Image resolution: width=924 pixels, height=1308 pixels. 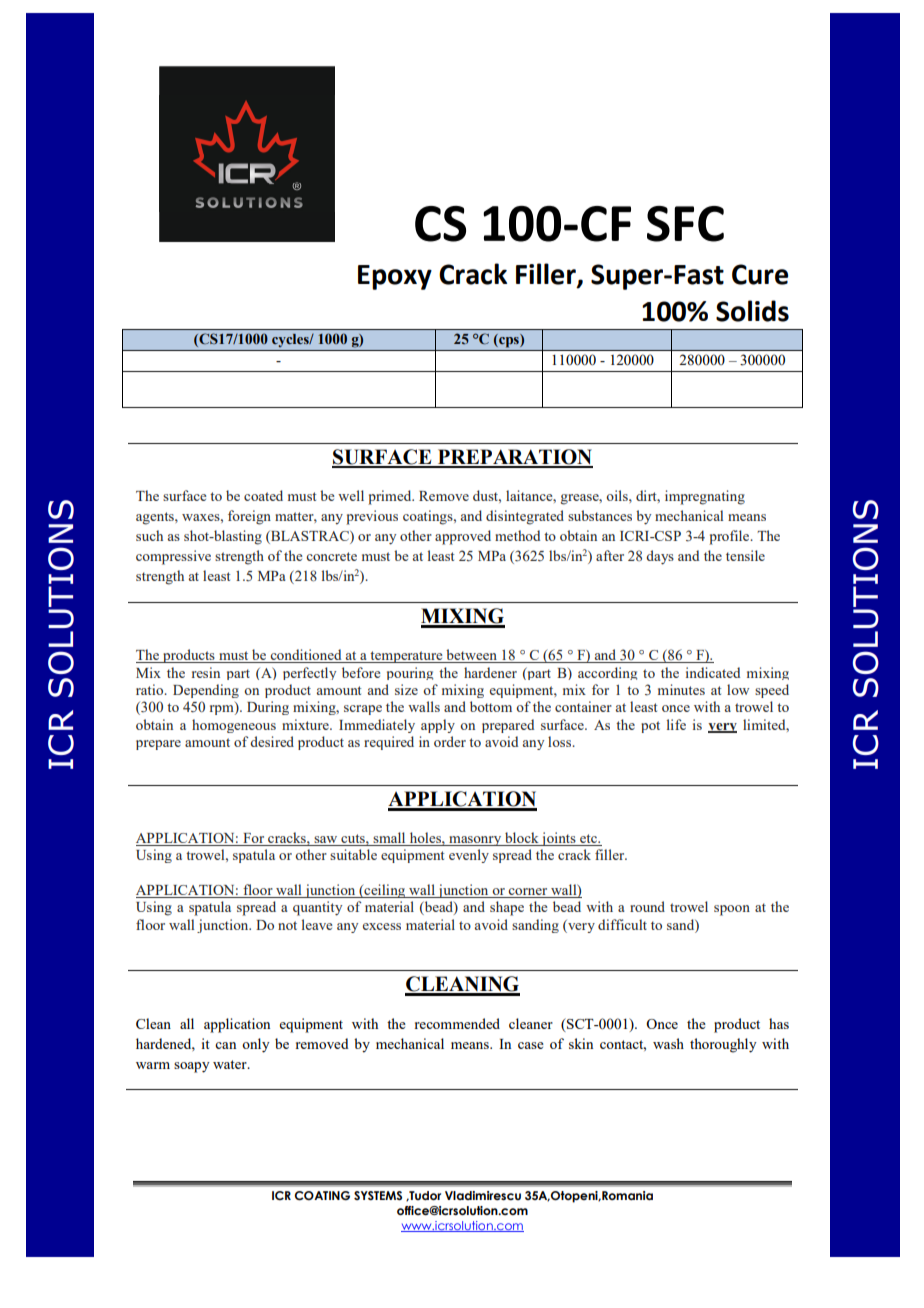 What do you see at coordinates (685, 224) in the image?
I see `SFC` at bounding box center [685, 224].
